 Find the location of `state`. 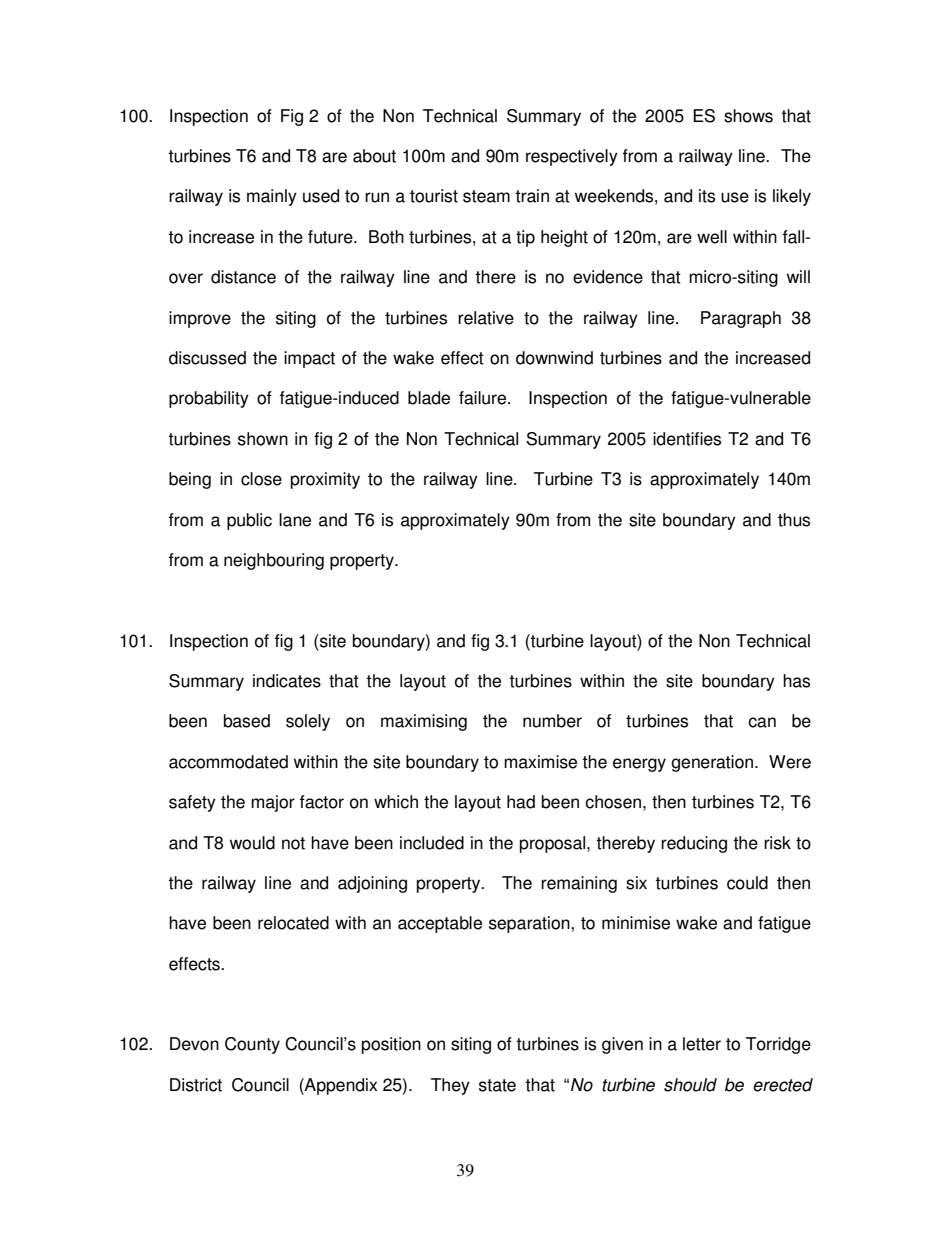

state is located at coordinates (497, 1085).
